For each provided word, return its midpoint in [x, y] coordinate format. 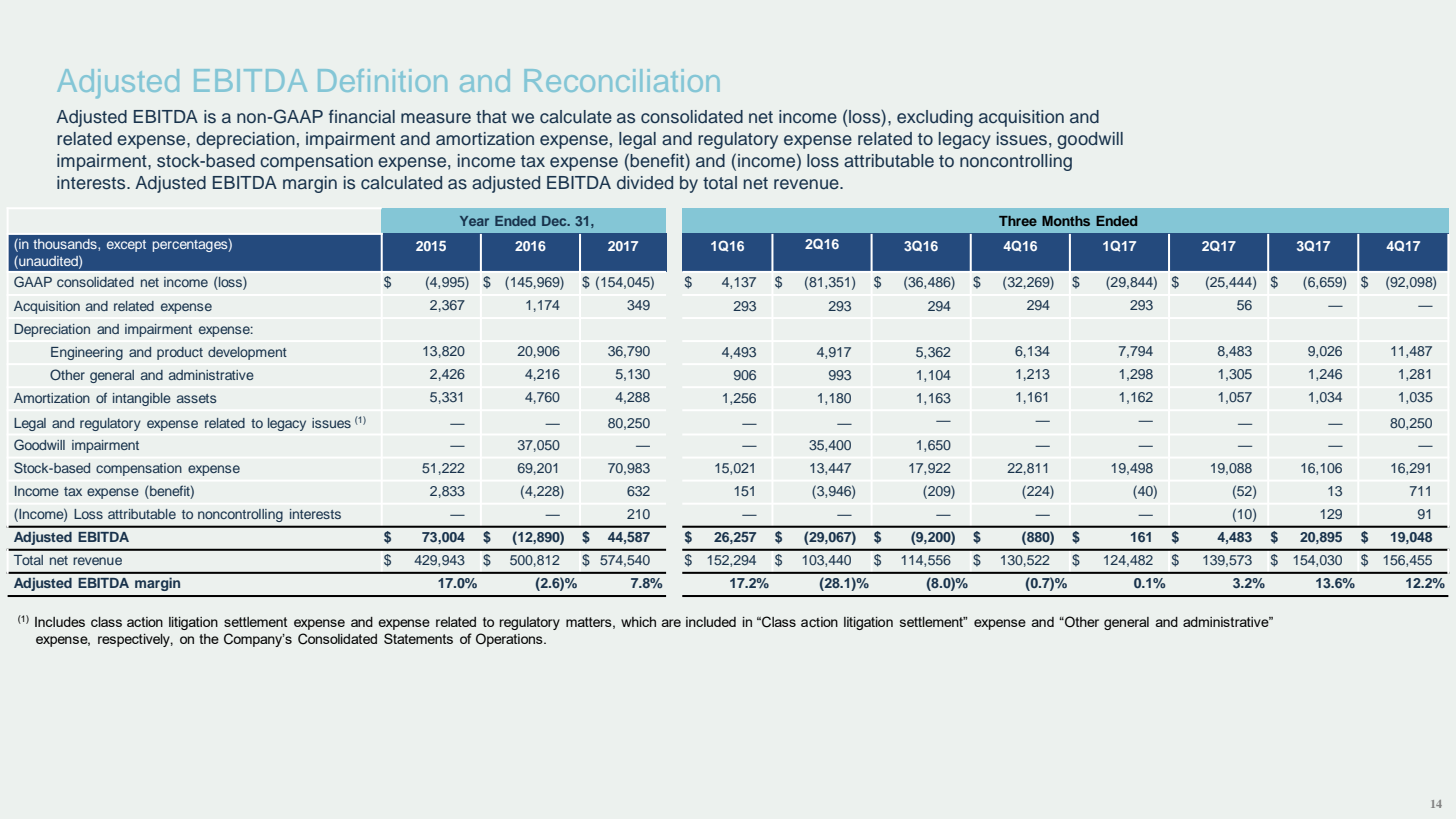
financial [362, 117]
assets [197, 398]
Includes [60, 622]
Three [1018, 221]
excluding [935, 118]
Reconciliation [622, 80]
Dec [555, 221]
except [126, 246]
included [711, 622]
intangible [142, 399]
